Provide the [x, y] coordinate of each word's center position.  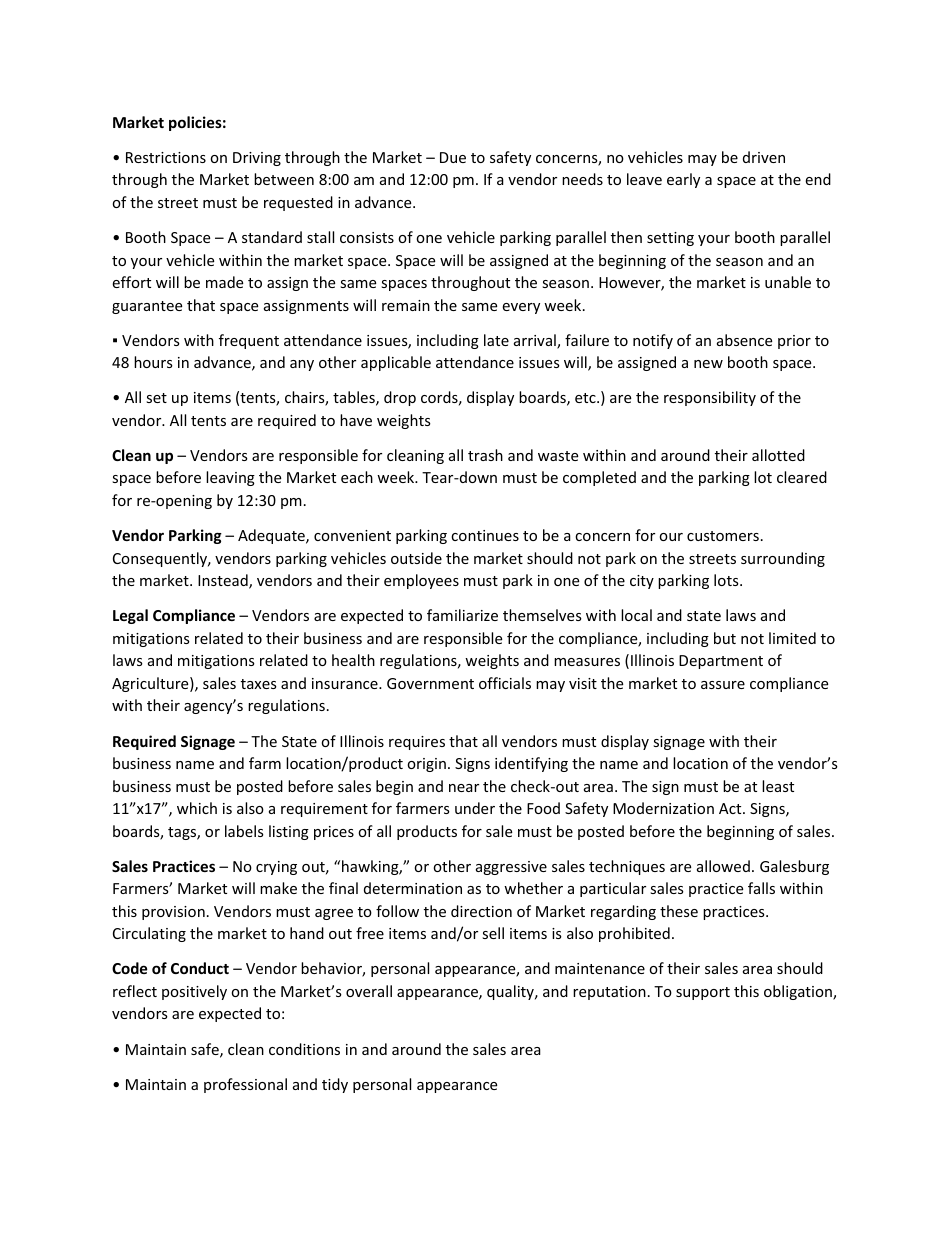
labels [244, 831]
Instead [224, 581]
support [703, 993]
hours [153, 362]
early [683, 180]
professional [245, 1085]
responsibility [710, 398]
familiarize [462, 615]
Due [453, 157]
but [725, 638]
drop [400, 398]
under [475, 808]
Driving [257, 159]
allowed [723, 866]
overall [369, 991]
